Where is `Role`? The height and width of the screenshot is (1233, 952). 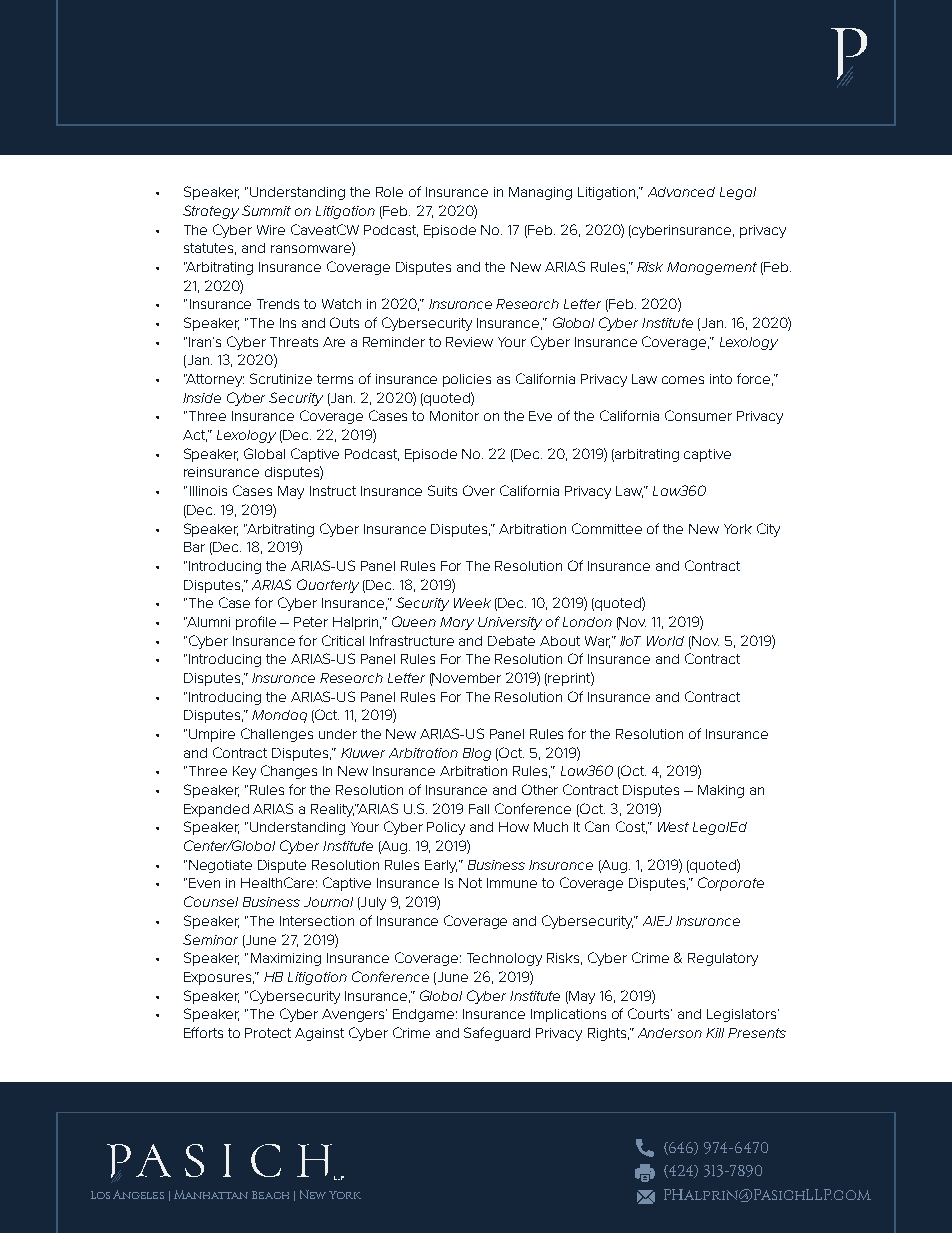 Role is located at coordinates (389, 192).
